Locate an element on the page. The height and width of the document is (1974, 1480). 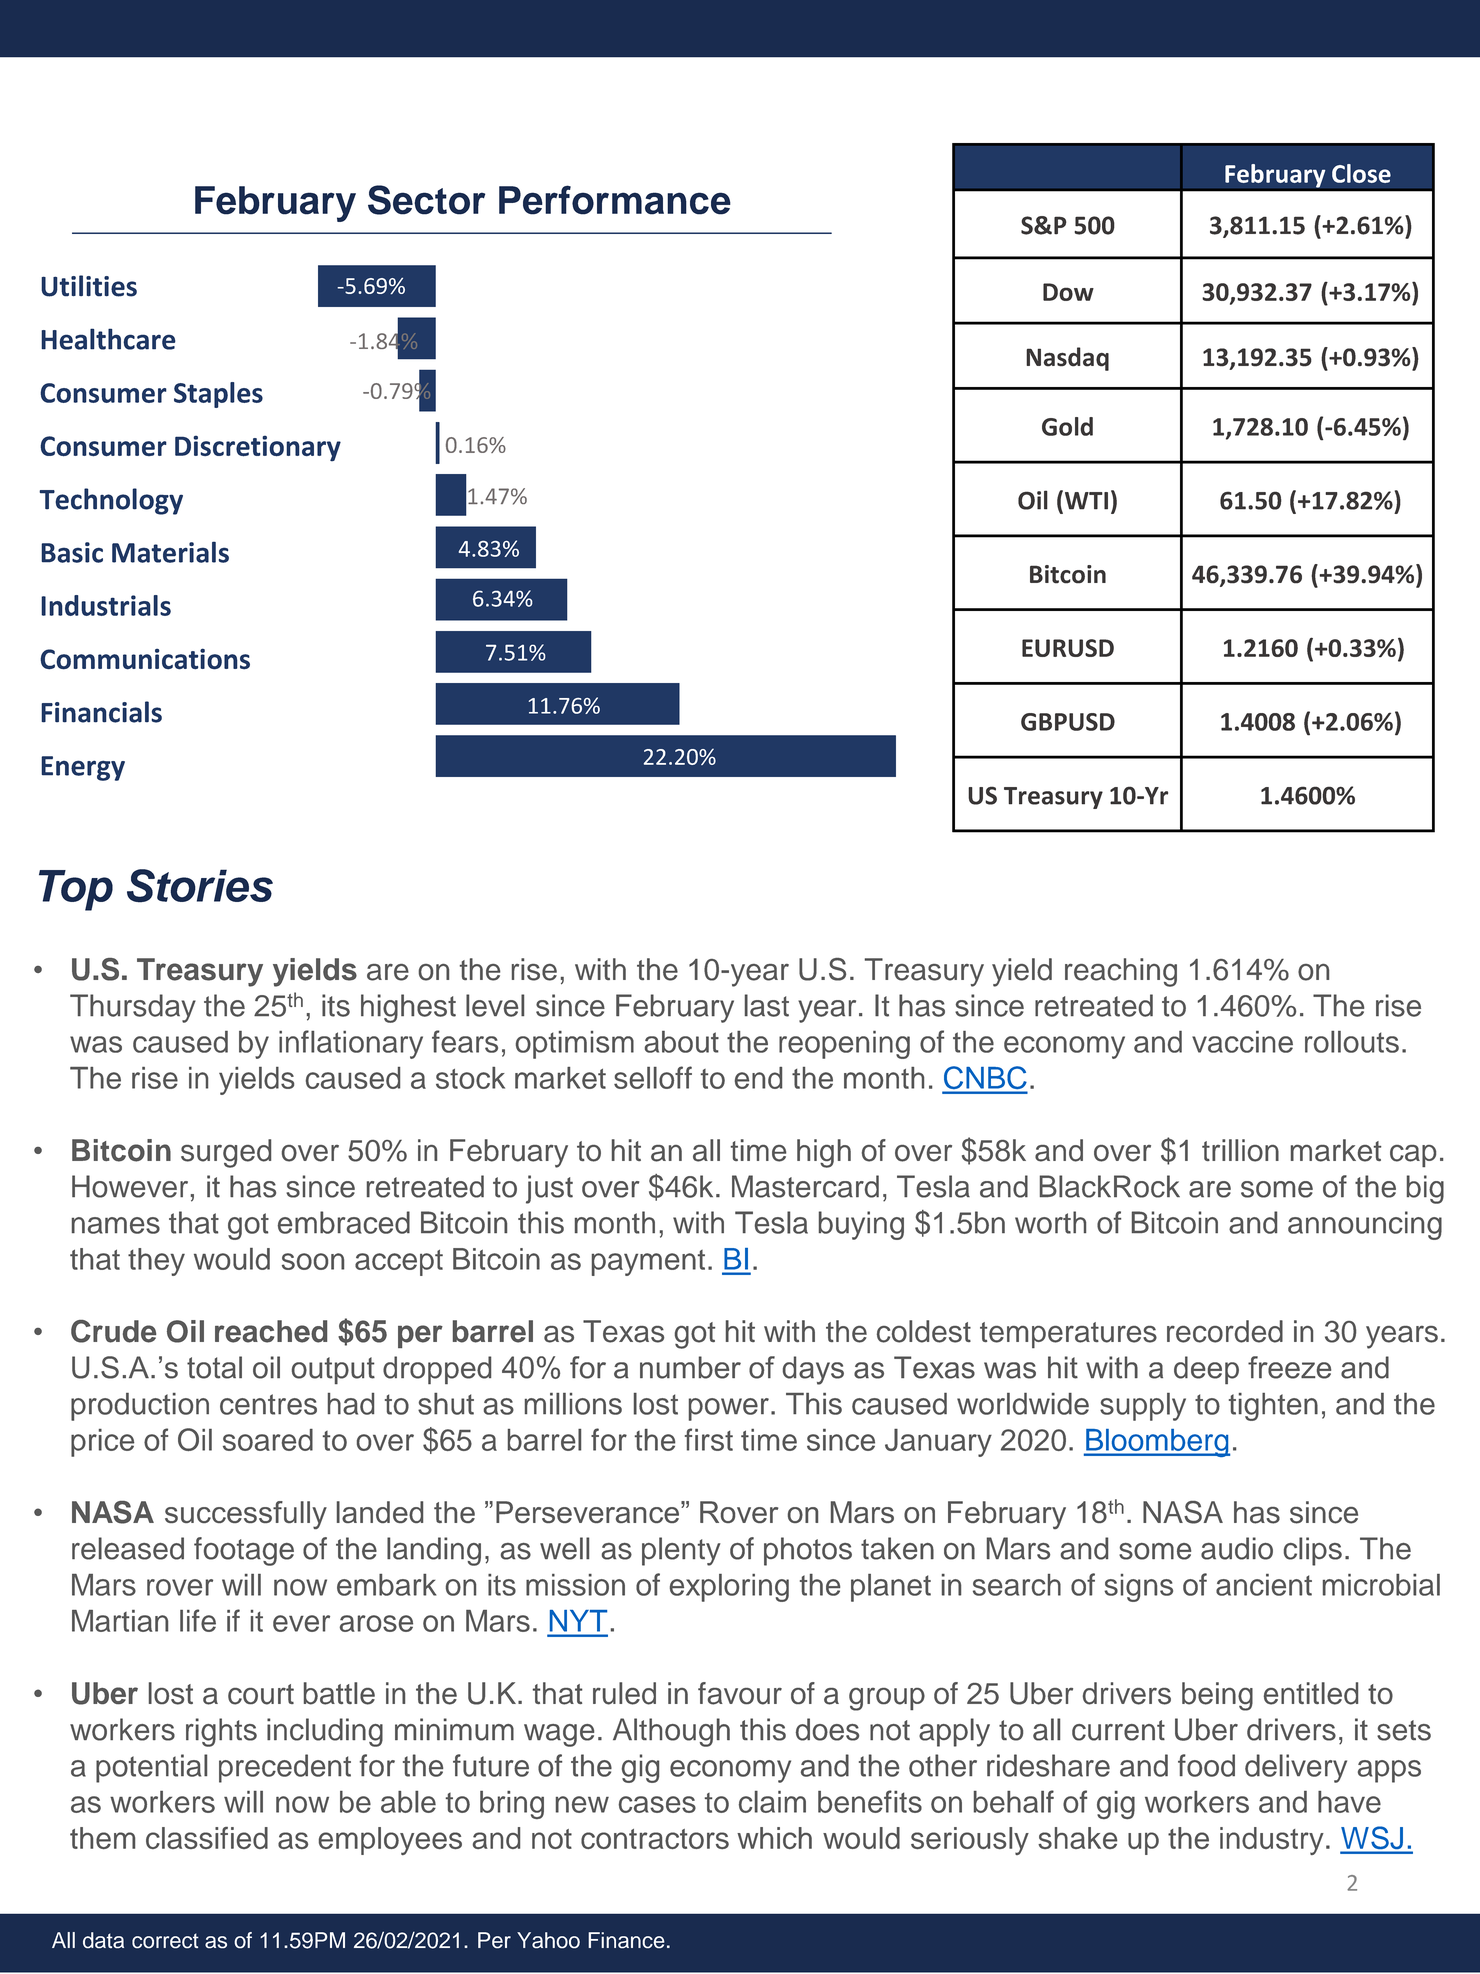
Performance is located at coordinates (615, 200).
